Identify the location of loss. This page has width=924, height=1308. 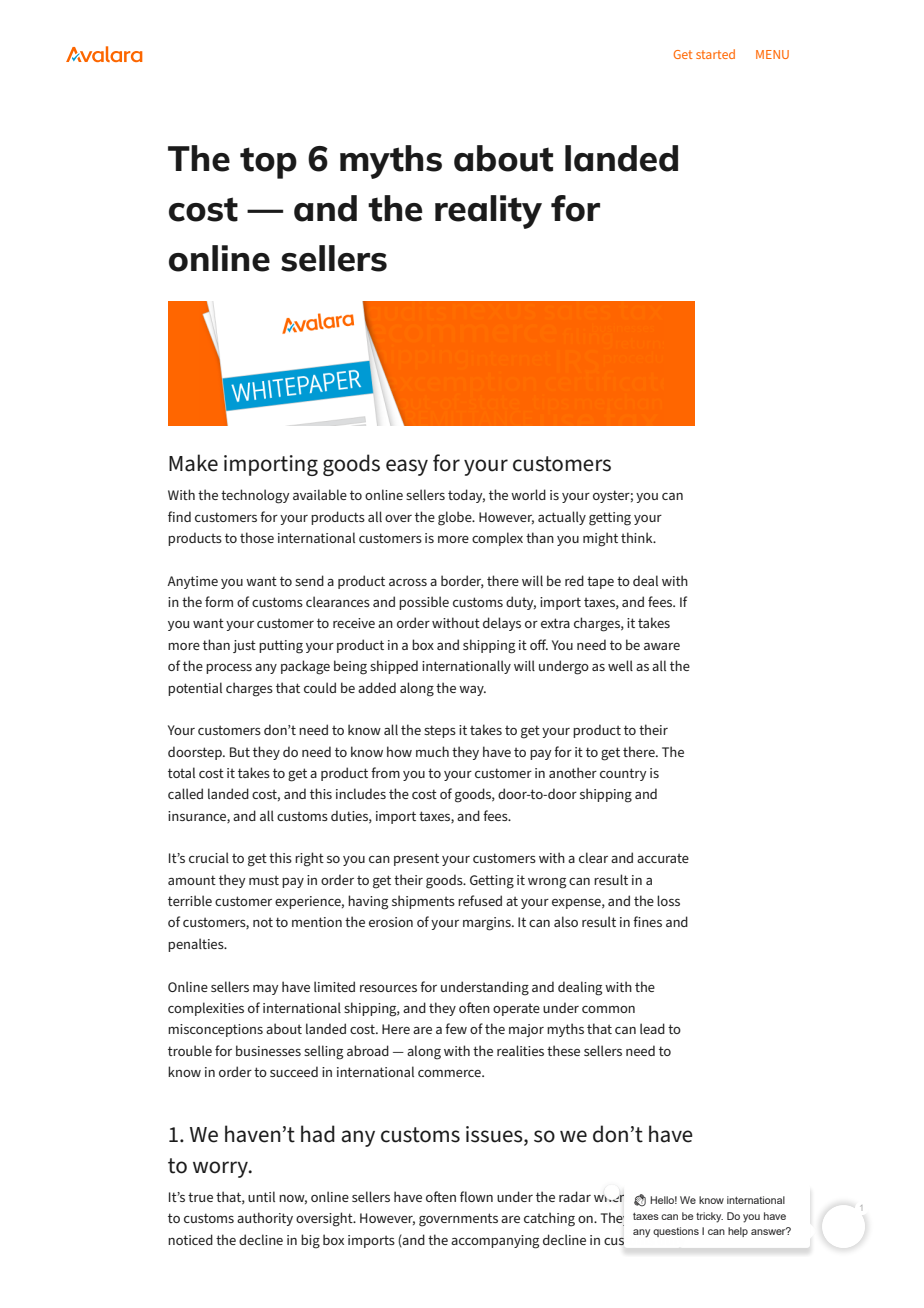
(668, 900).
